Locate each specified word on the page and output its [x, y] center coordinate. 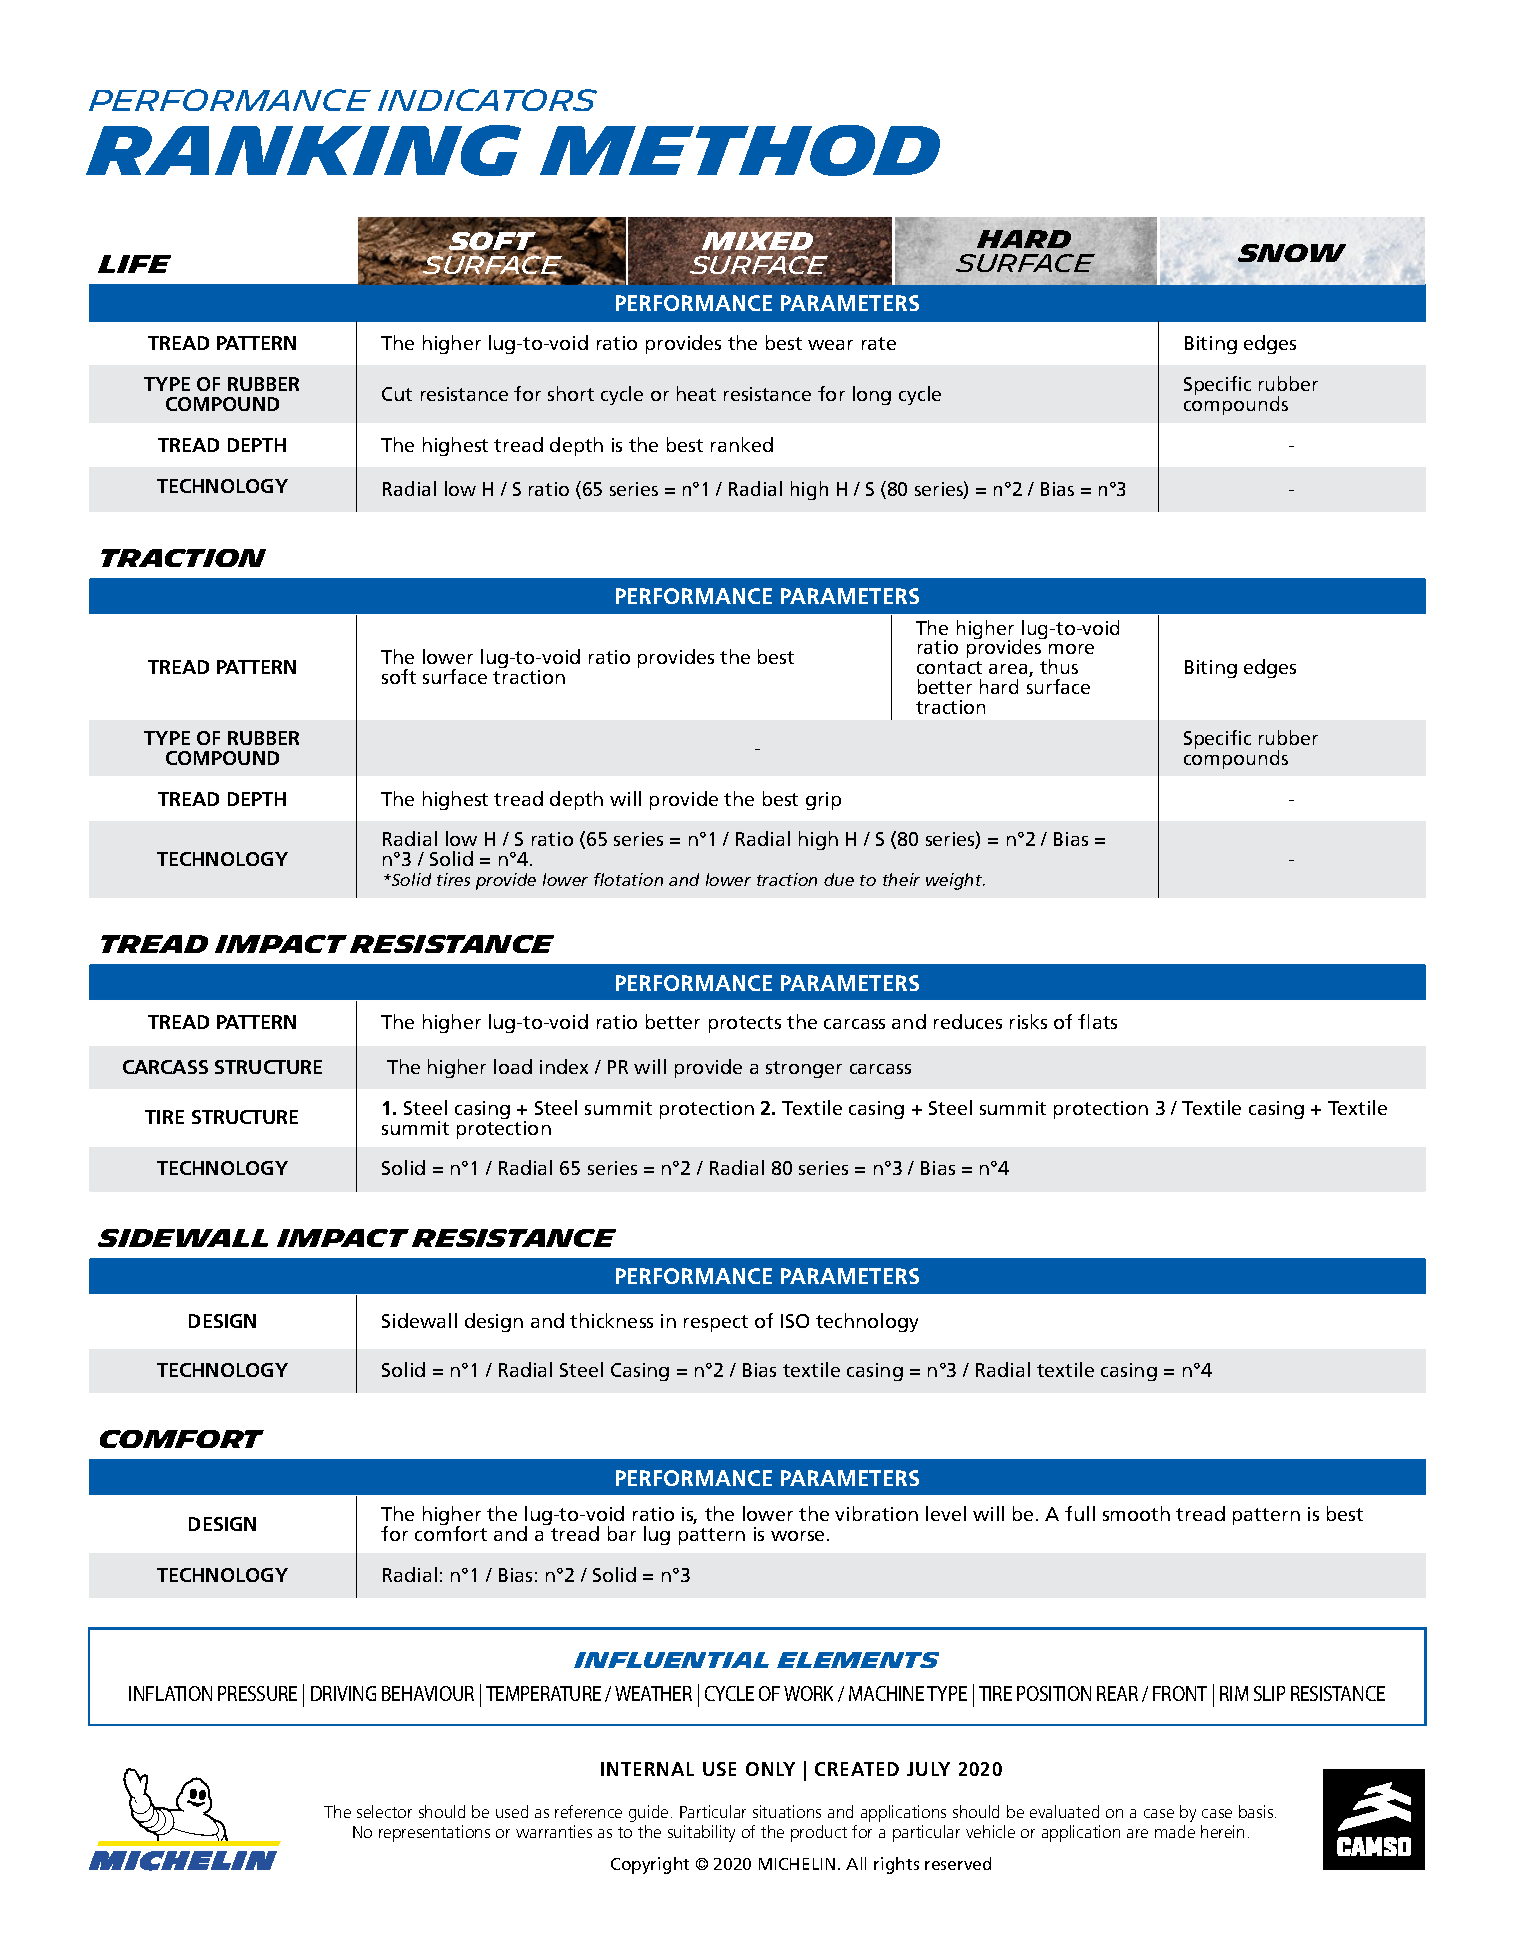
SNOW [1292, 253]
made [1175, 1831]
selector [384, 1811]
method [740, 150]
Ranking [303, 150]
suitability [701, 1833]
